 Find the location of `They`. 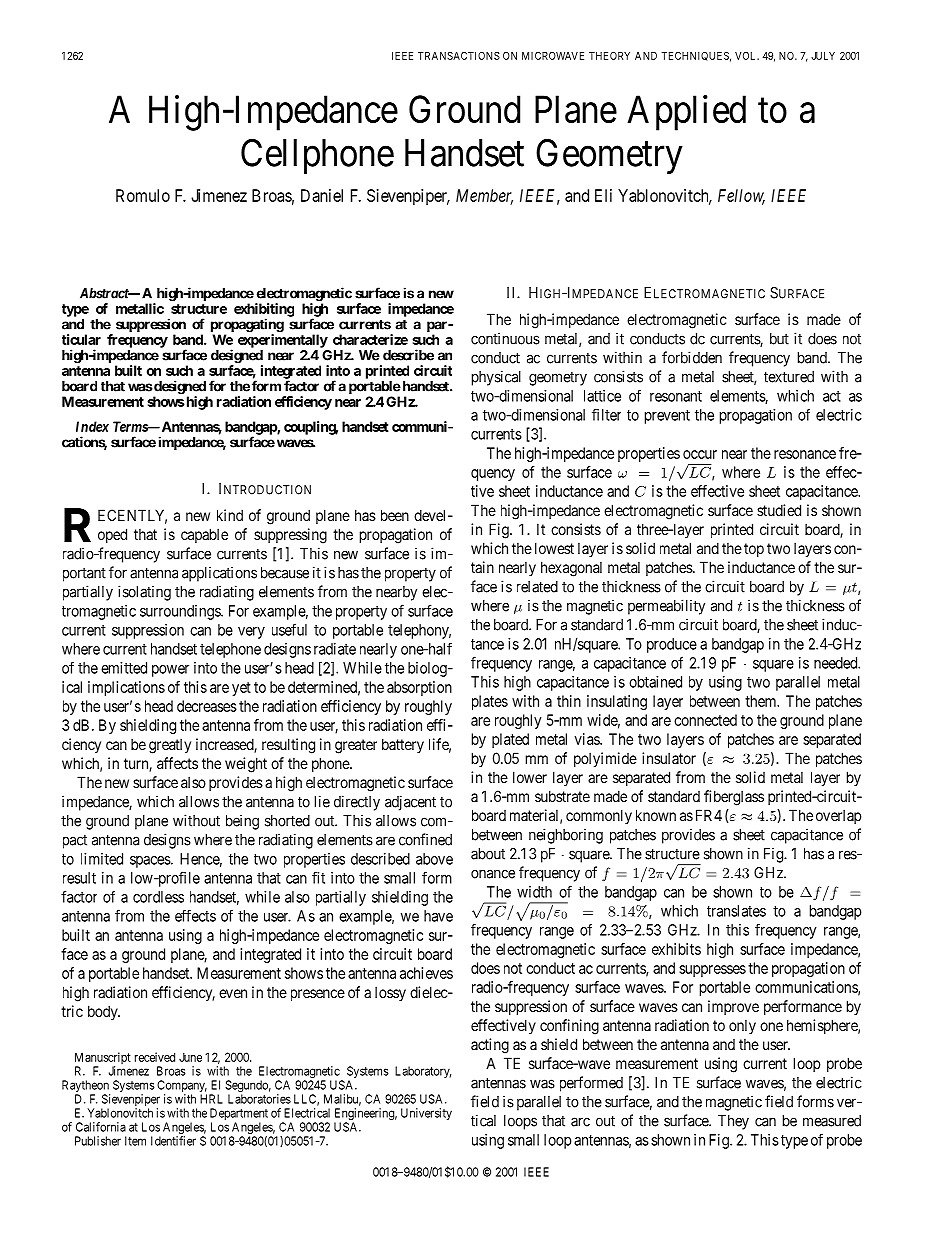

They is located at coordinates (733, 1122).
